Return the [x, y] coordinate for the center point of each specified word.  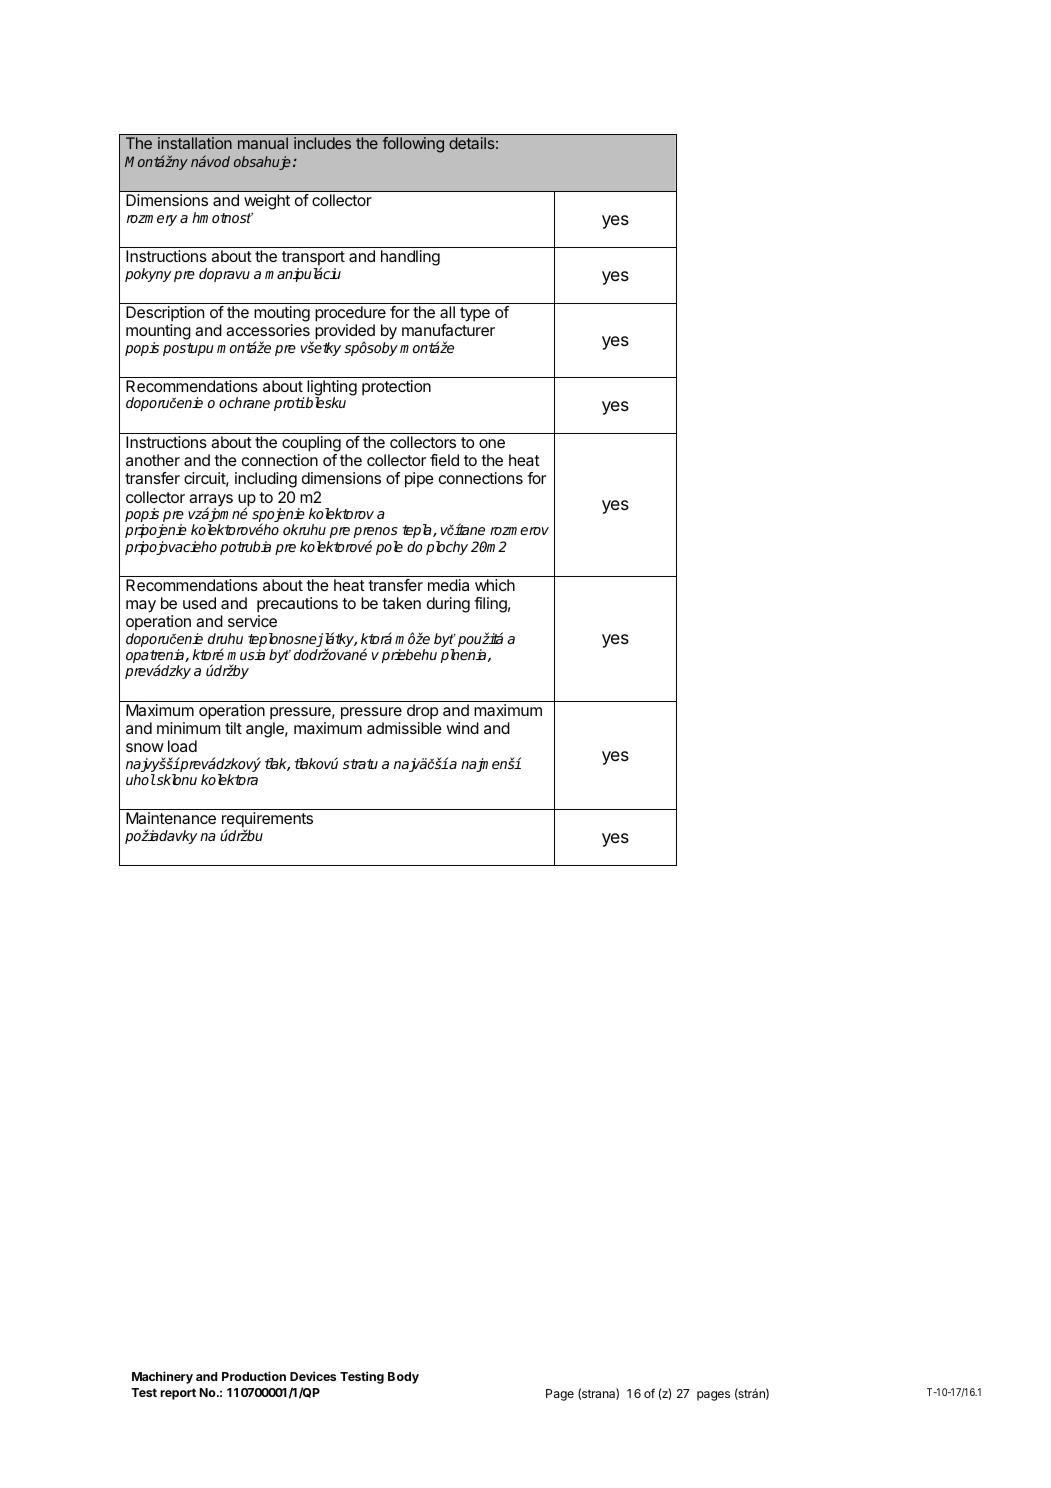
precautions [297, 605]
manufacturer [448, 330]
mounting [158, 333]
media [448, 585]
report [178, 1394]
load [182, 746]
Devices [313, 1376]
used [199, 603]
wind [462, 728]
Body [403, 1378]
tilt [233, 728]
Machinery [162, 1377]
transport [313, 259]
